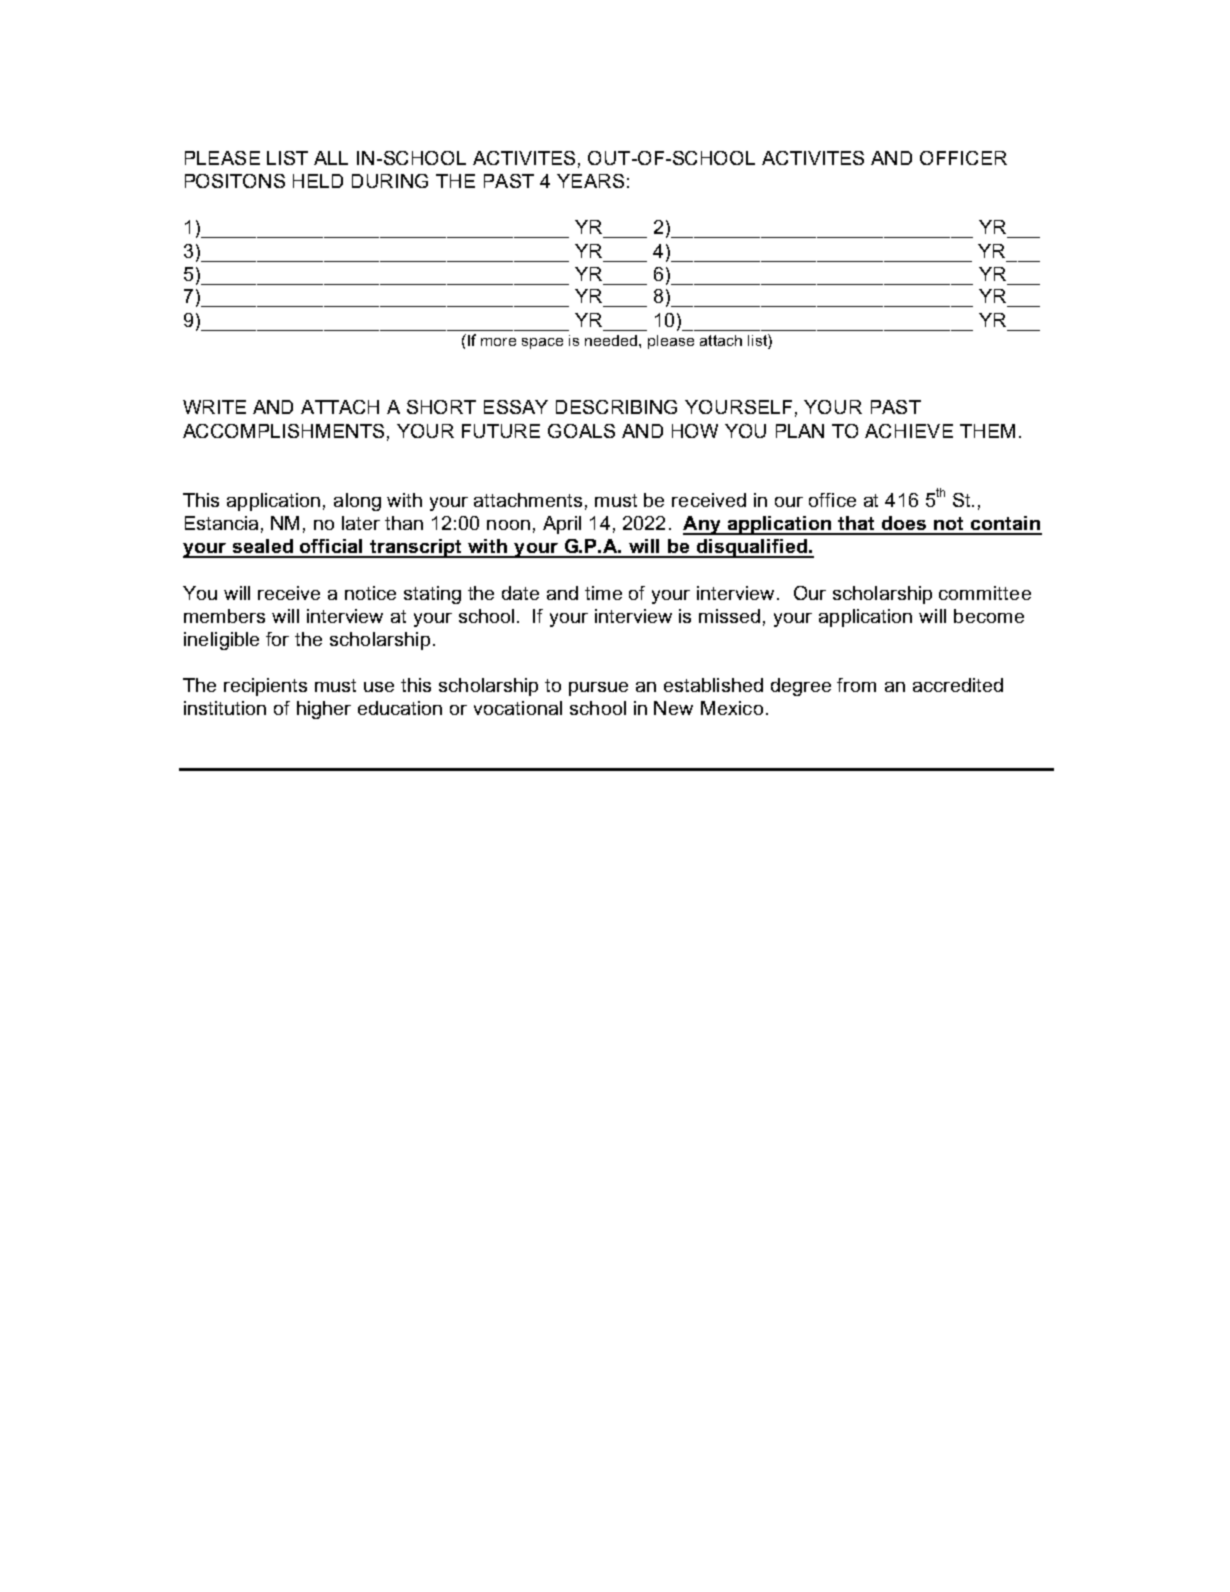  Describe the element at coordinates (390, 181) in the document. I see `DURING` at that location.
